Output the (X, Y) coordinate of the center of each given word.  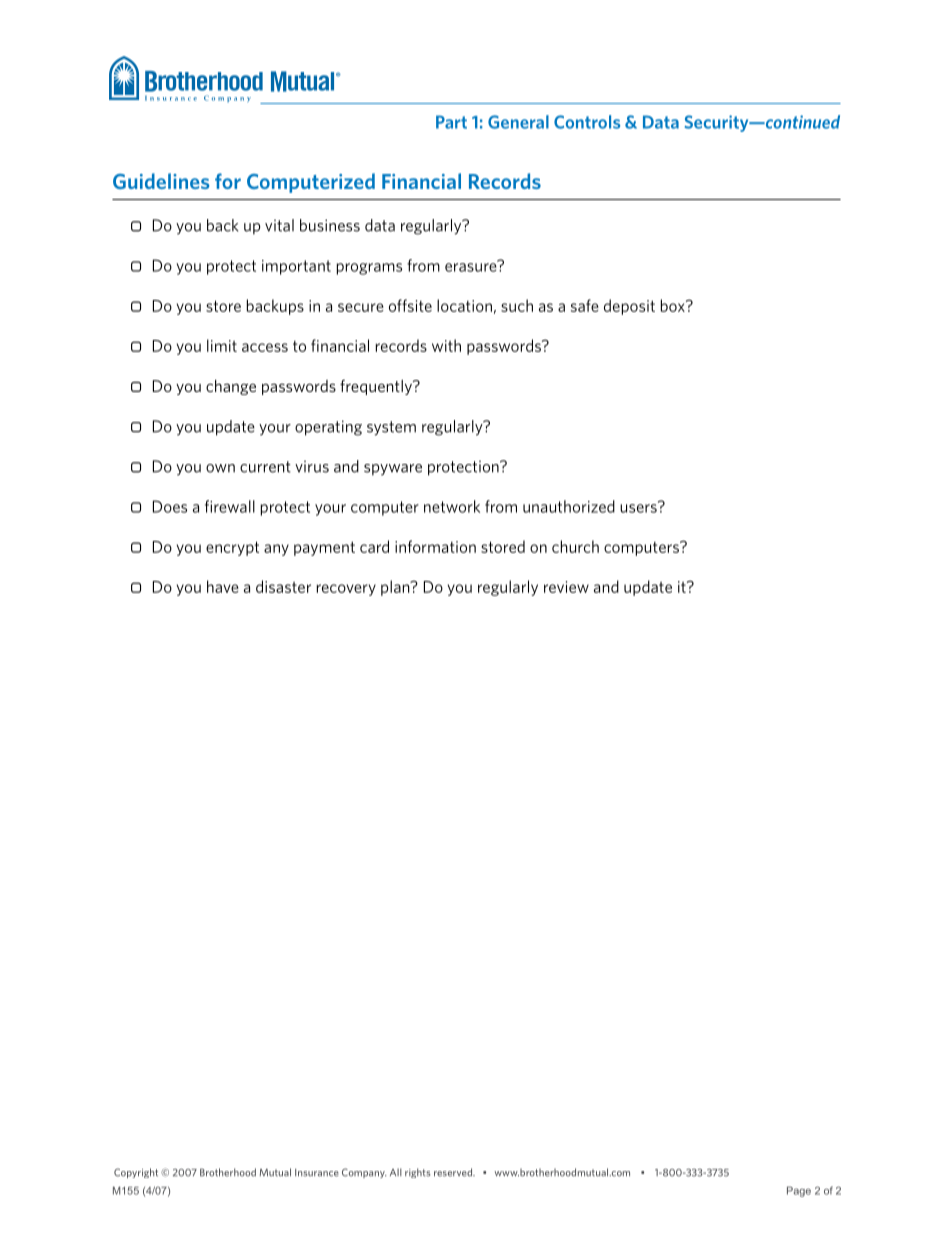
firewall (230, 506)
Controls (587, 122)
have (223, 586)
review (566, 587)
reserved (454, 1172)
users (639, 507)
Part (451, 122)
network (452, 506)
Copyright (136, 1173)
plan (396, 588)
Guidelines (161, 181)
